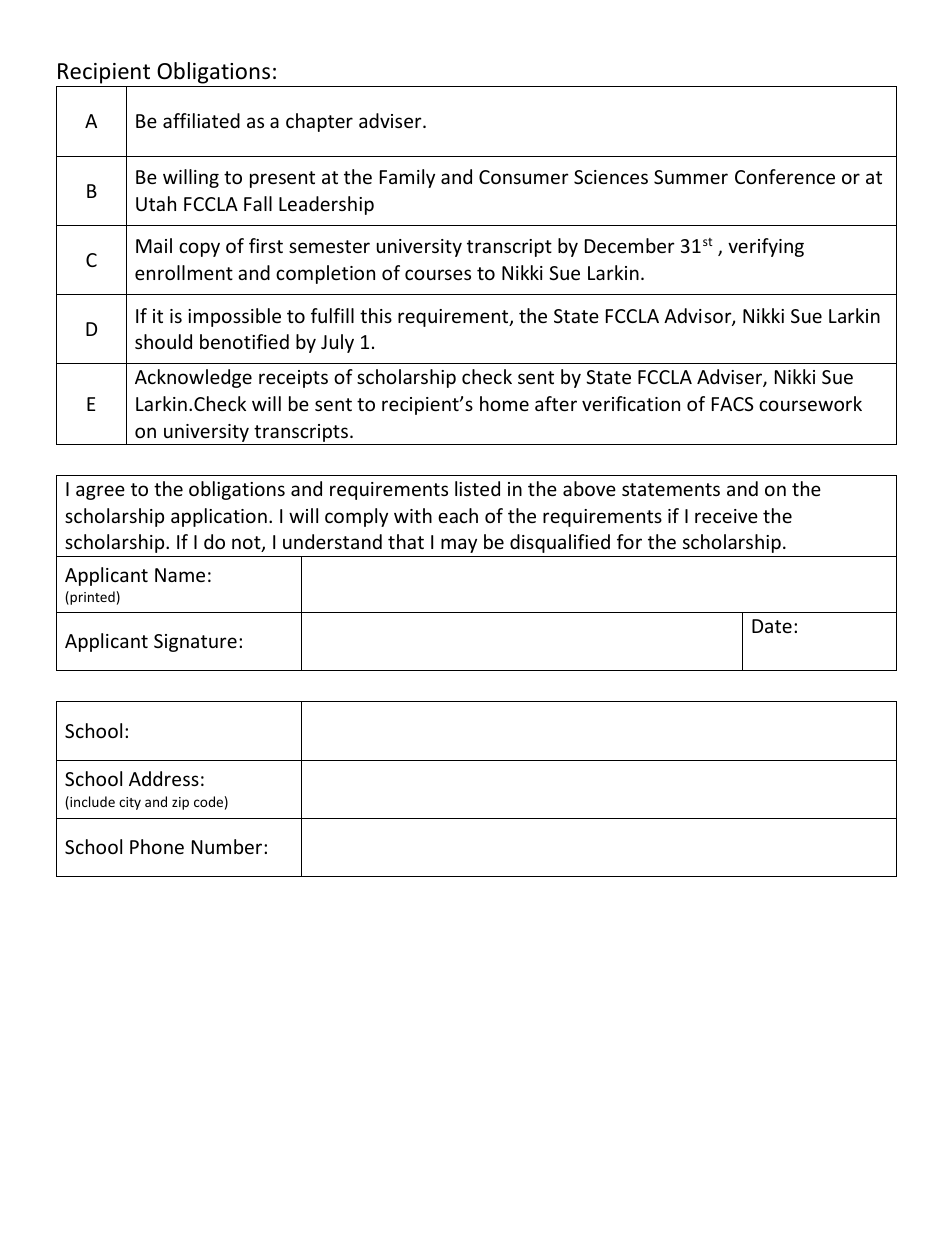 Image resolution: width=952 pixels, height=1233 pixels. What do you see at coordinates (180, 803) in the image?
I see `zip` at bounding box center [180, 803].
